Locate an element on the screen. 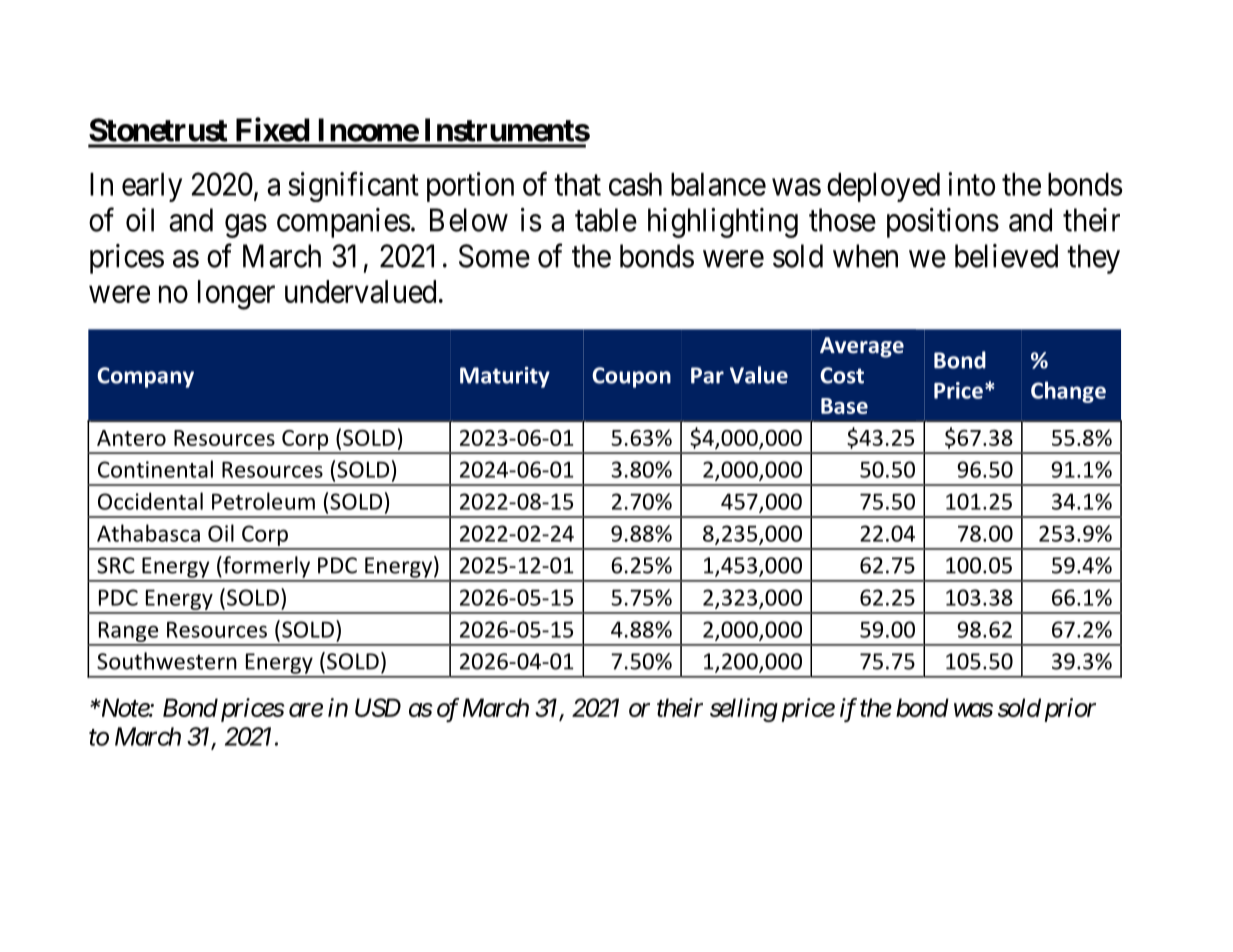 Image resolution: width=1233 pixels, height=952 pixels. that is located at coordinates (577, 184).
